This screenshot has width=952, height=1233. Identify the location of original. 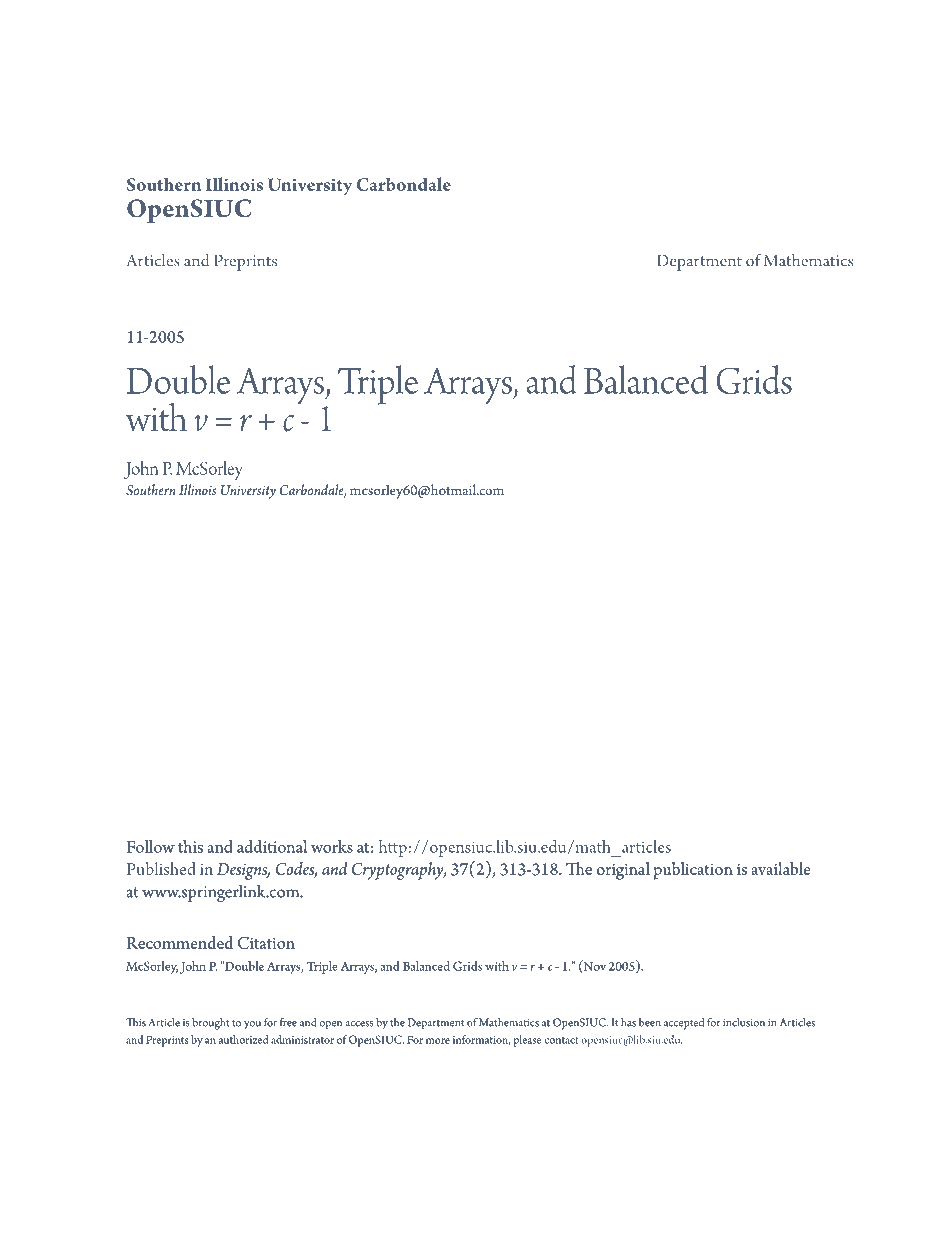
(623, 871).
